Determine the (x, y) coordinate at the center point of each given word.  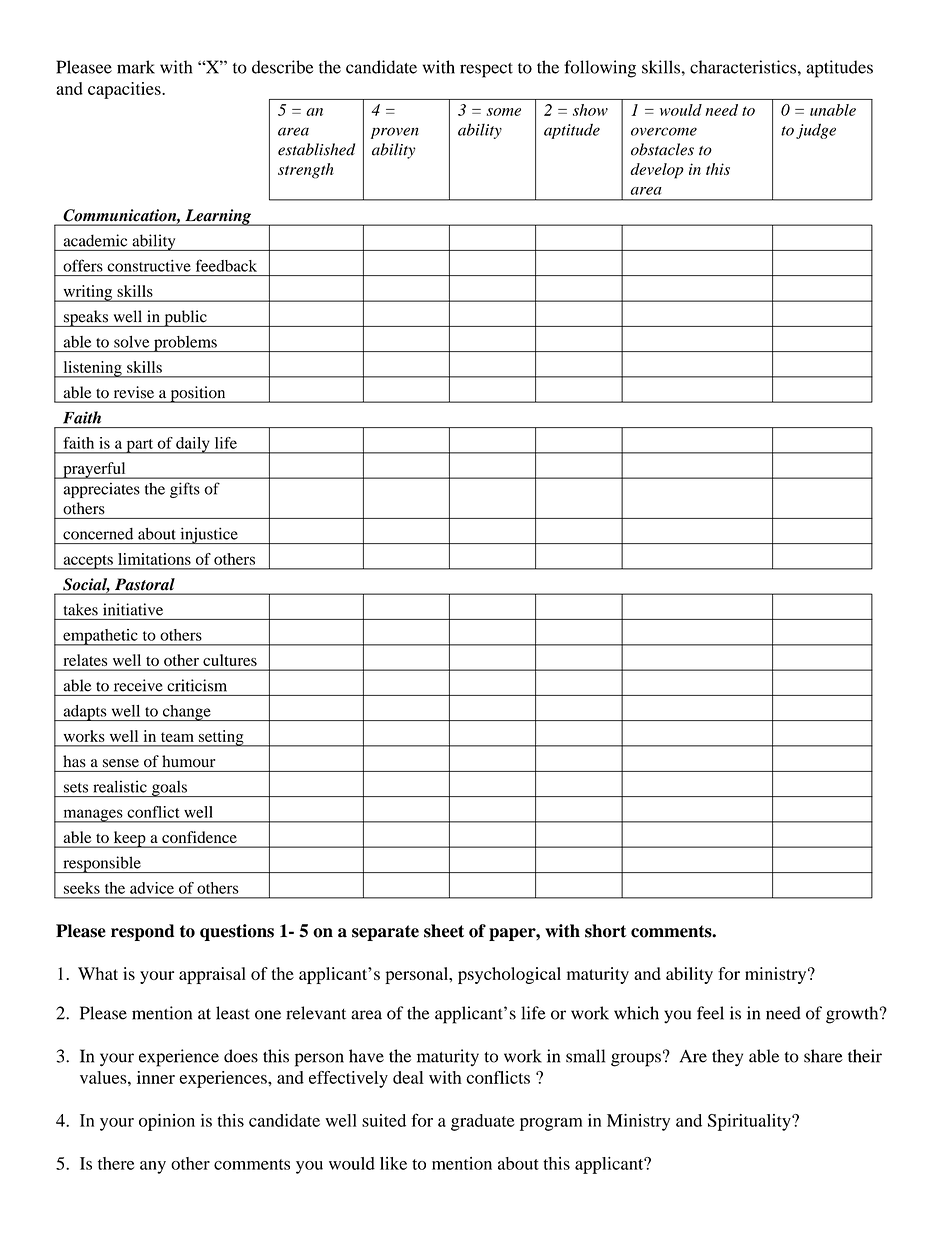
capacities (125, 90)
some (504, 112)
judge (816, 131)
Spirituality (750, 1122)
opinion (167, 1122)
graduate (483, 1122)
